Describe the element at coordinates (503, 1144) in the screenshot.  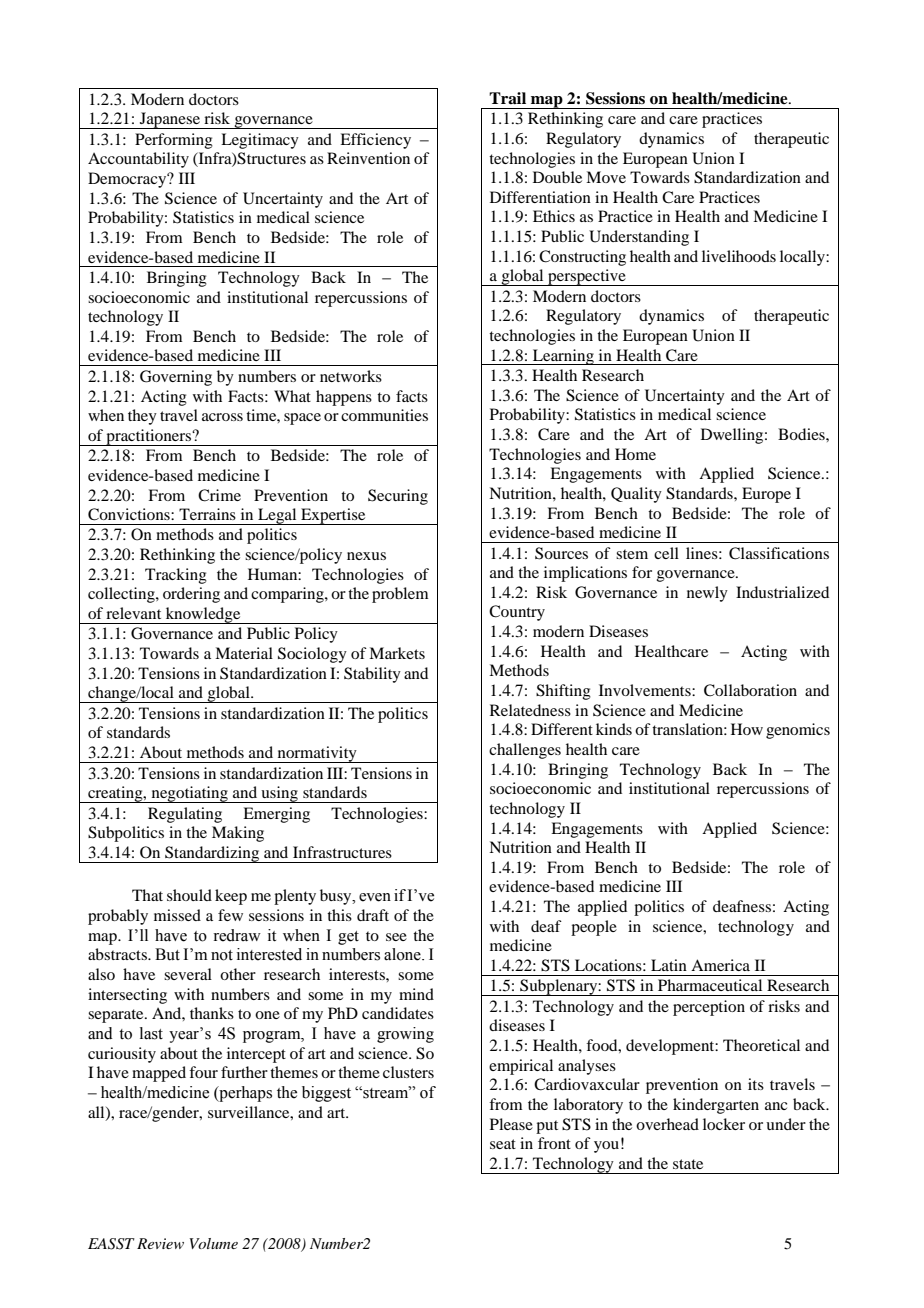
I see `seat` at that location.
